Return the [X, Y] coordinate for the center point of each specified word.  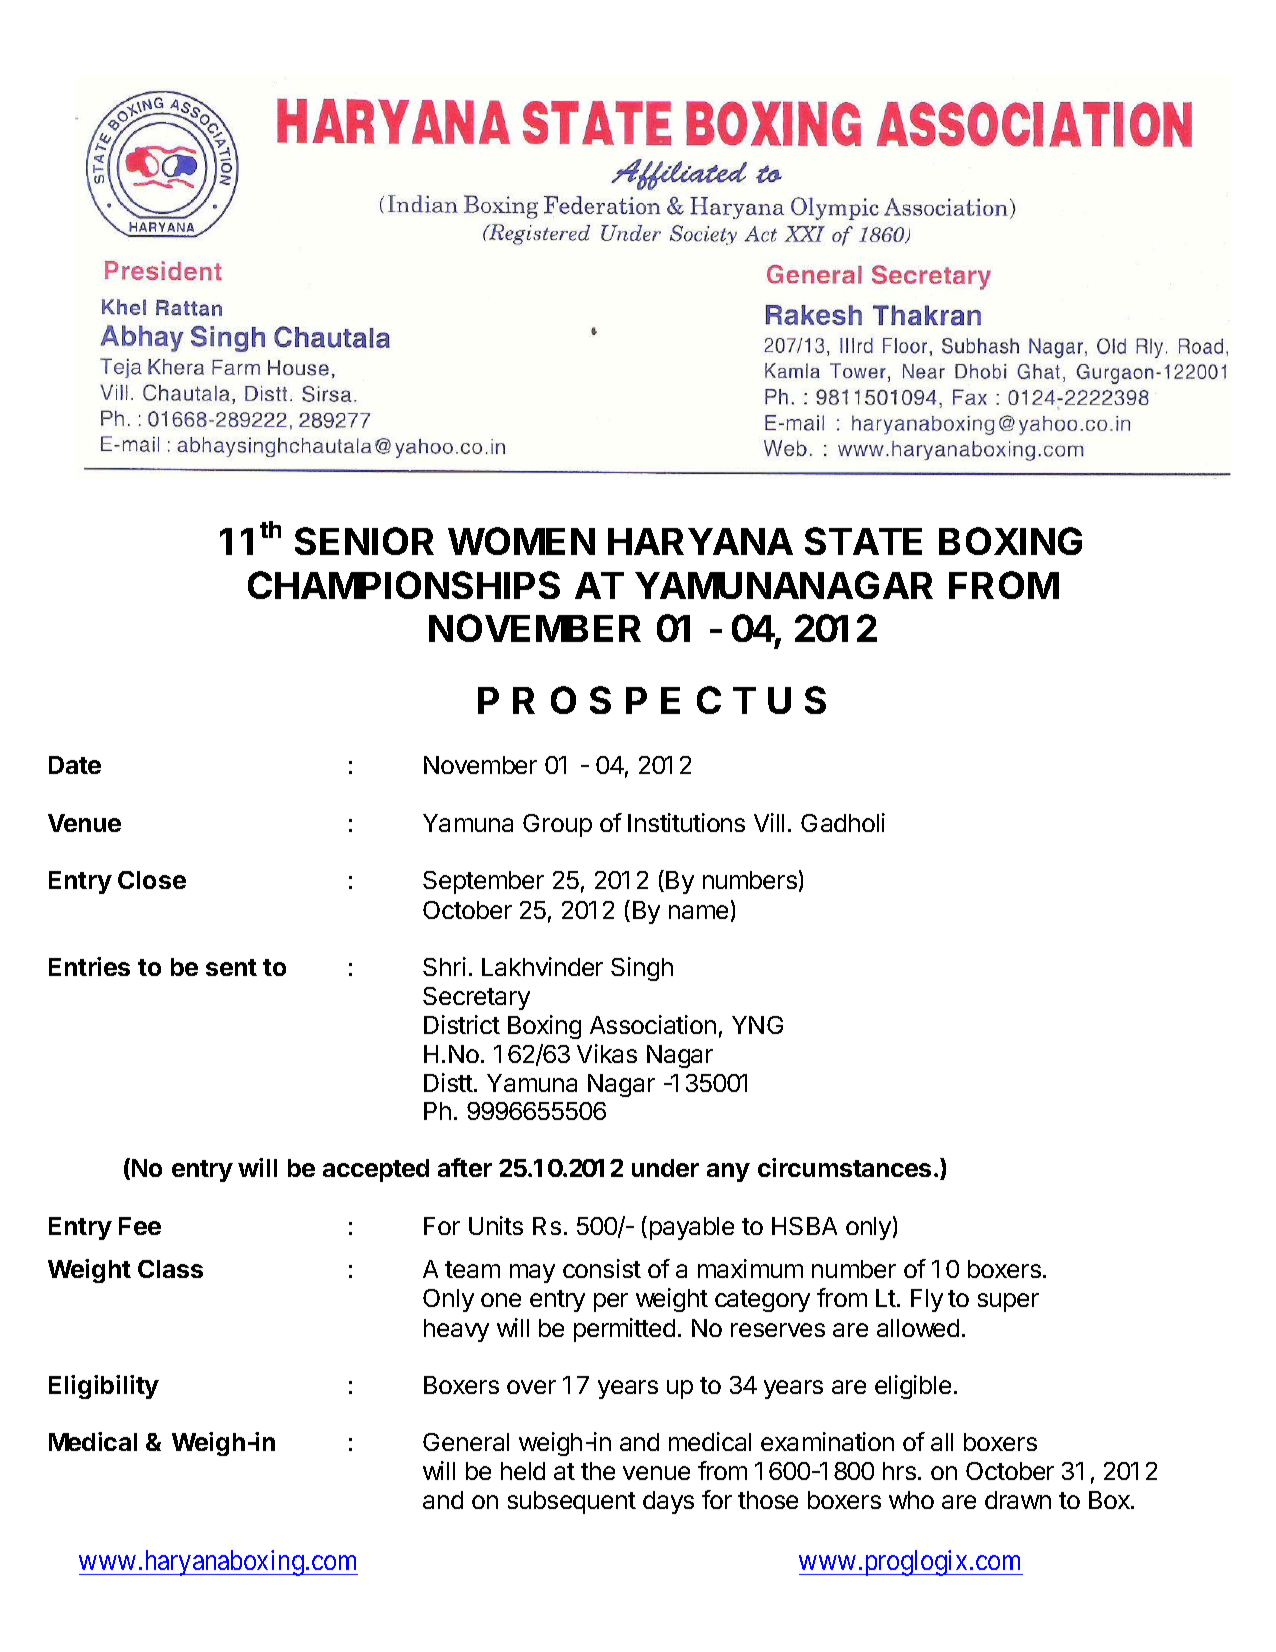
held [523, 1471]
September [483, 882]
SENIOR [364, 541]
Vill [769, 822]
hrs [899, 1471]
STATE [863, 541]
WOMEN [521, 541]
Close [152, 880]
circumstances [844, 1167]
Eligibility [104, 1387]
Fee [140, 1226]
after [465, 1167]
